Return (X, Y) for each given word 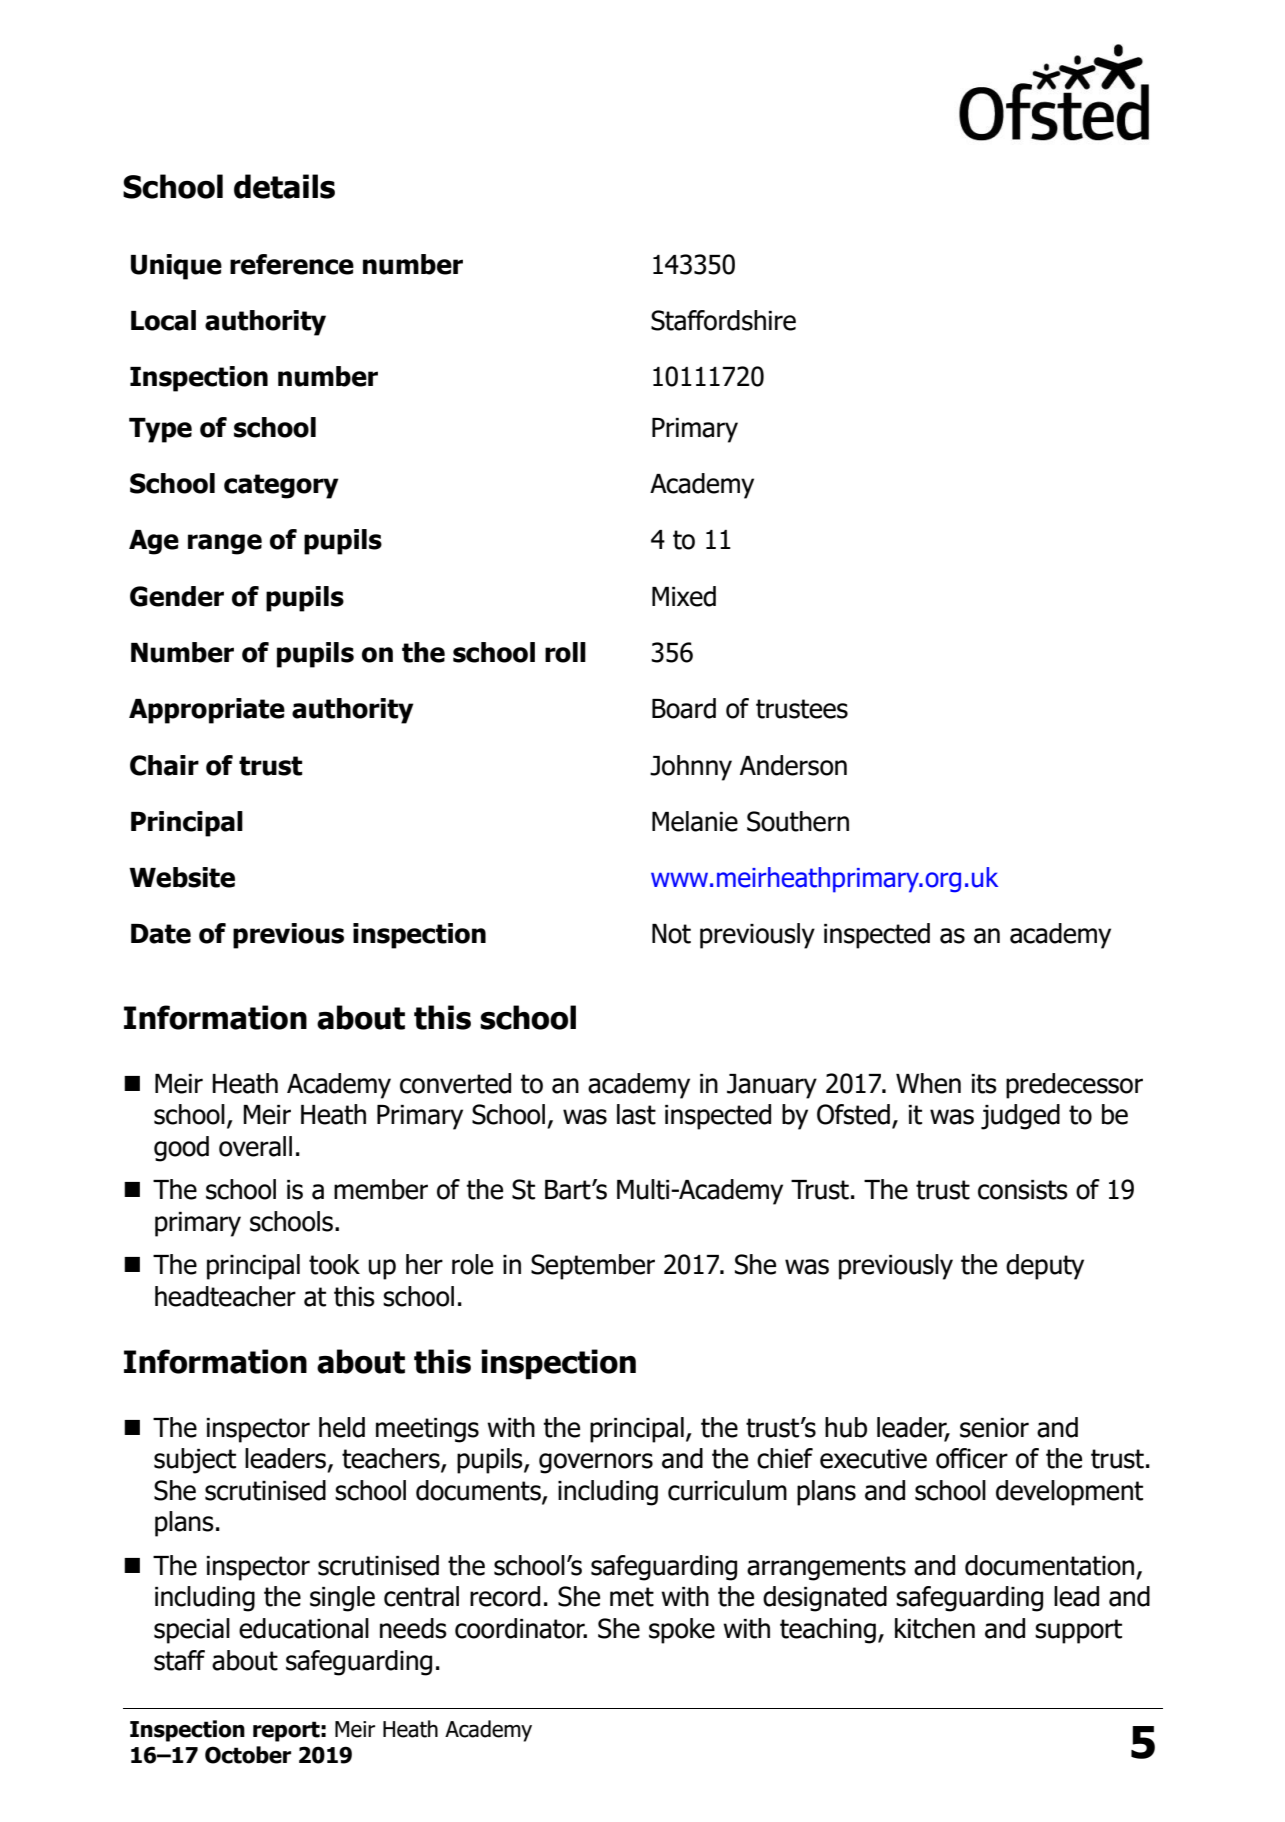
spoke (682, 1631)
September (593, 1267)
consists (1023, 1190)
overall (255, 1146)
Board (684, 708)
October (248, 1755)
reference (292, 264)
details (284, 186)
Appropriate (207, 711)
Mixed (684, 596)
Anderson (793, 765)
